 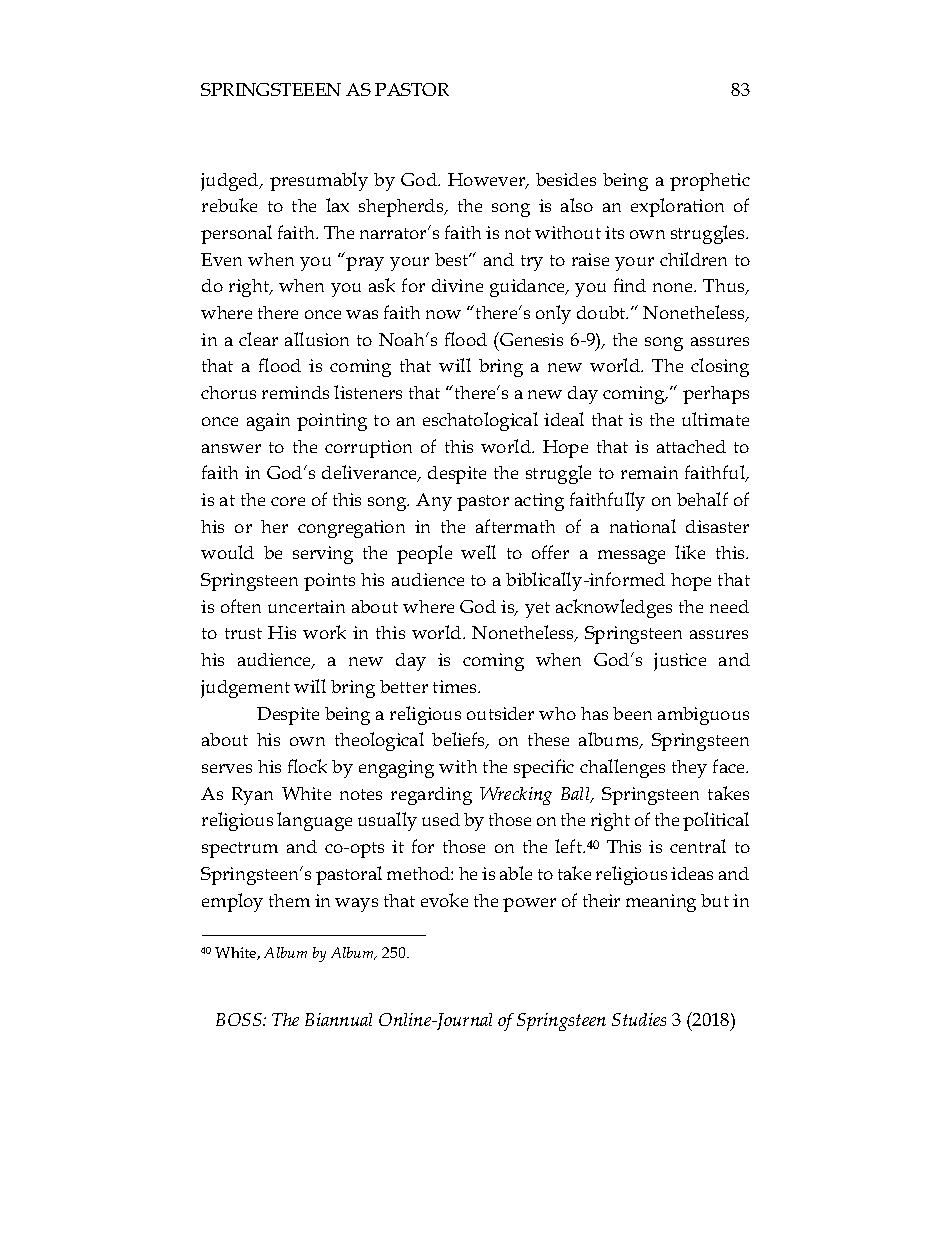 I want to click on flock, so click(x=307, y=766).
